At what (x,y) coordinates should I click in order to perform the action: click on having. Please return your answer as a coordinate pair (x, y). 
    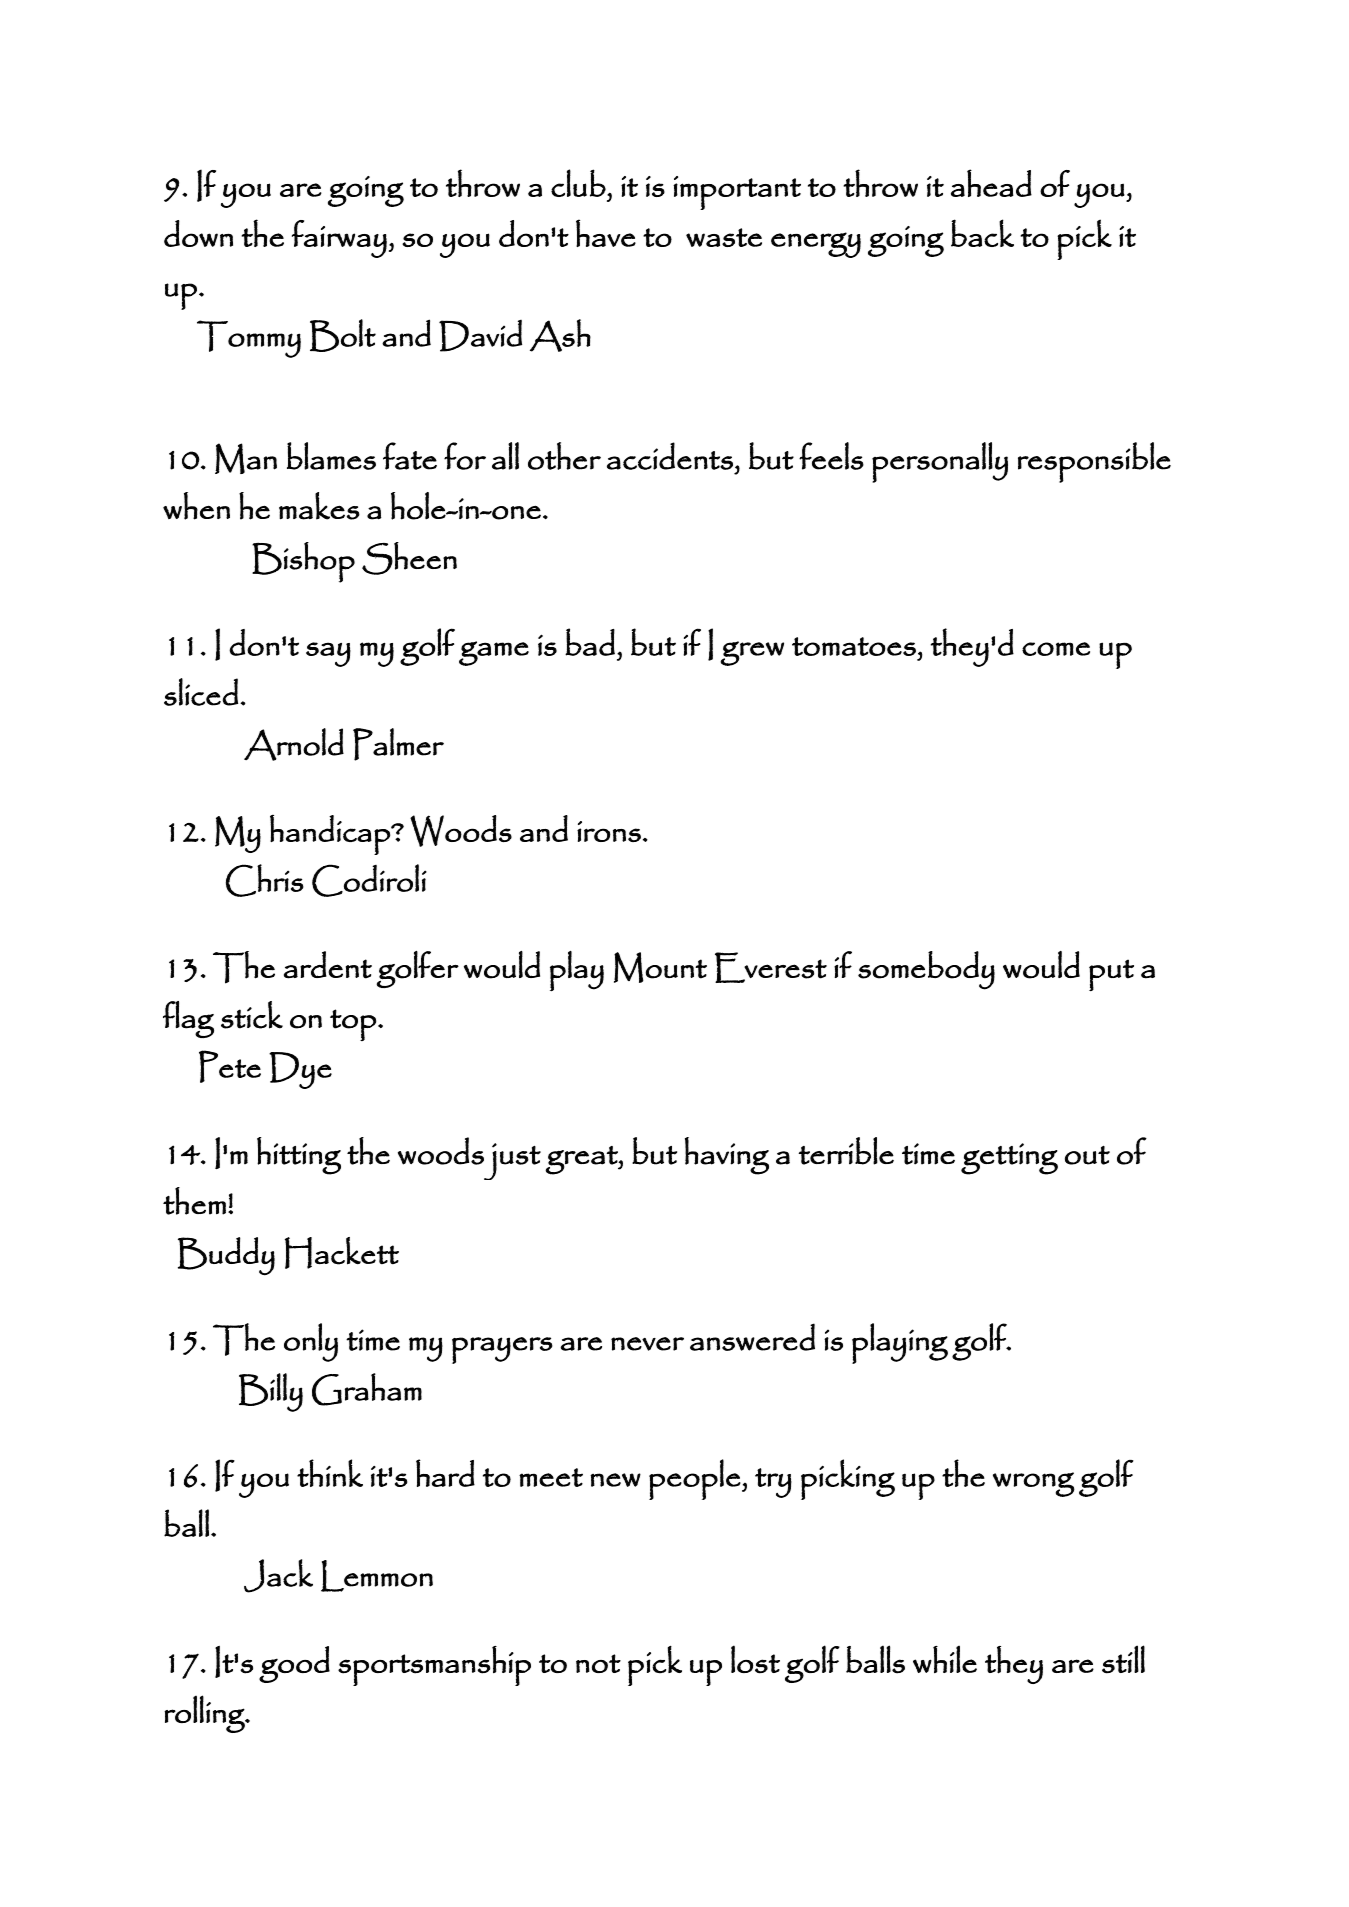
    Looking at the image, I should click on (727, 1156).
